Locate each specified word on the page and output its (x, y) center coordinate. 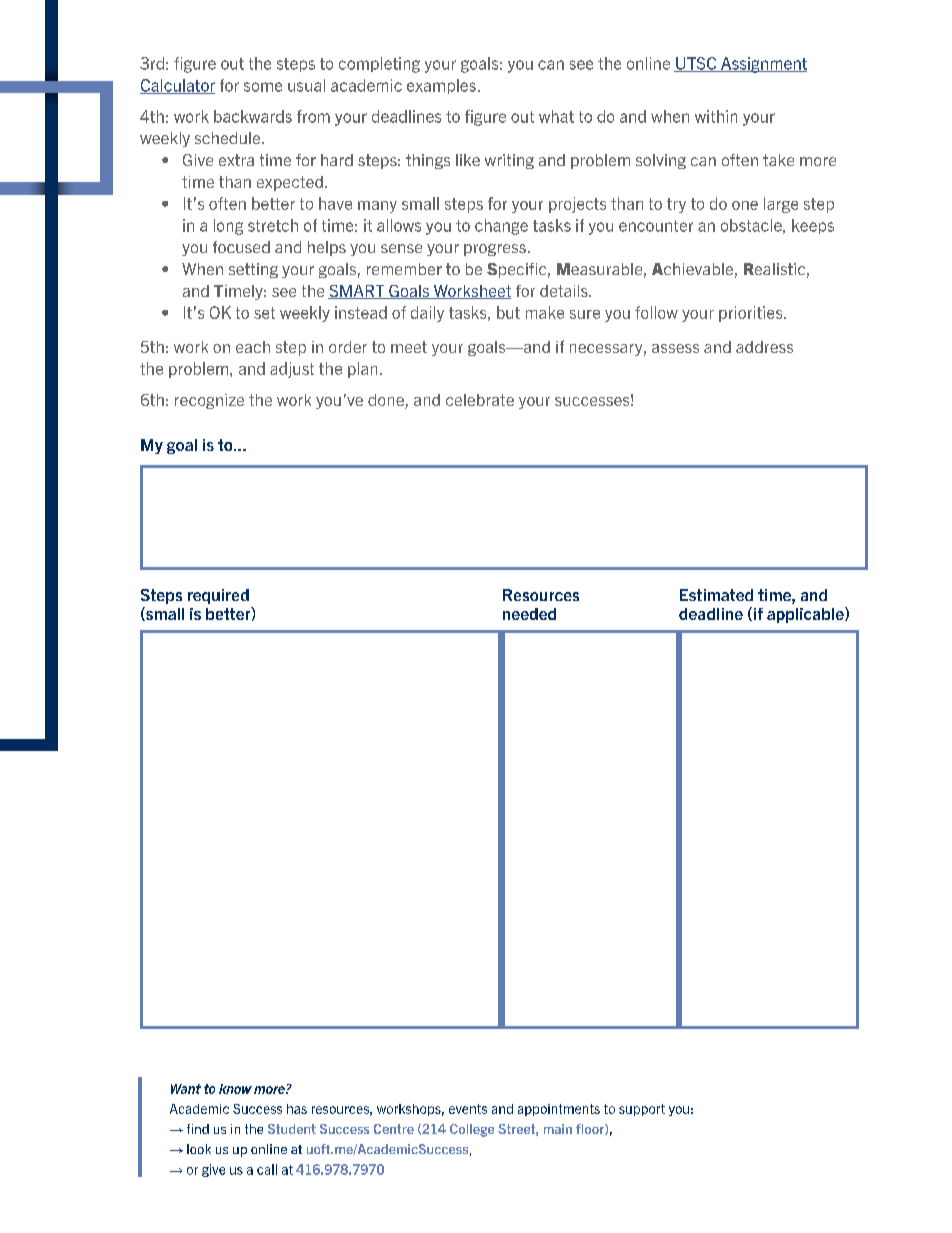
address (764, 347)
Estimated (716, 595)
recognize (209, 401)
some (263, 87)
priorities (752, 314)
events (468, 1109)
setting (253, 270)
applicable (806, 615)
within (716, 116)
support (642, 1110)
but (508, 312)
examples (441, 86)
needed (529, 614)
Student (292, 1129)
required (218, 596)
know (235, 1089)
